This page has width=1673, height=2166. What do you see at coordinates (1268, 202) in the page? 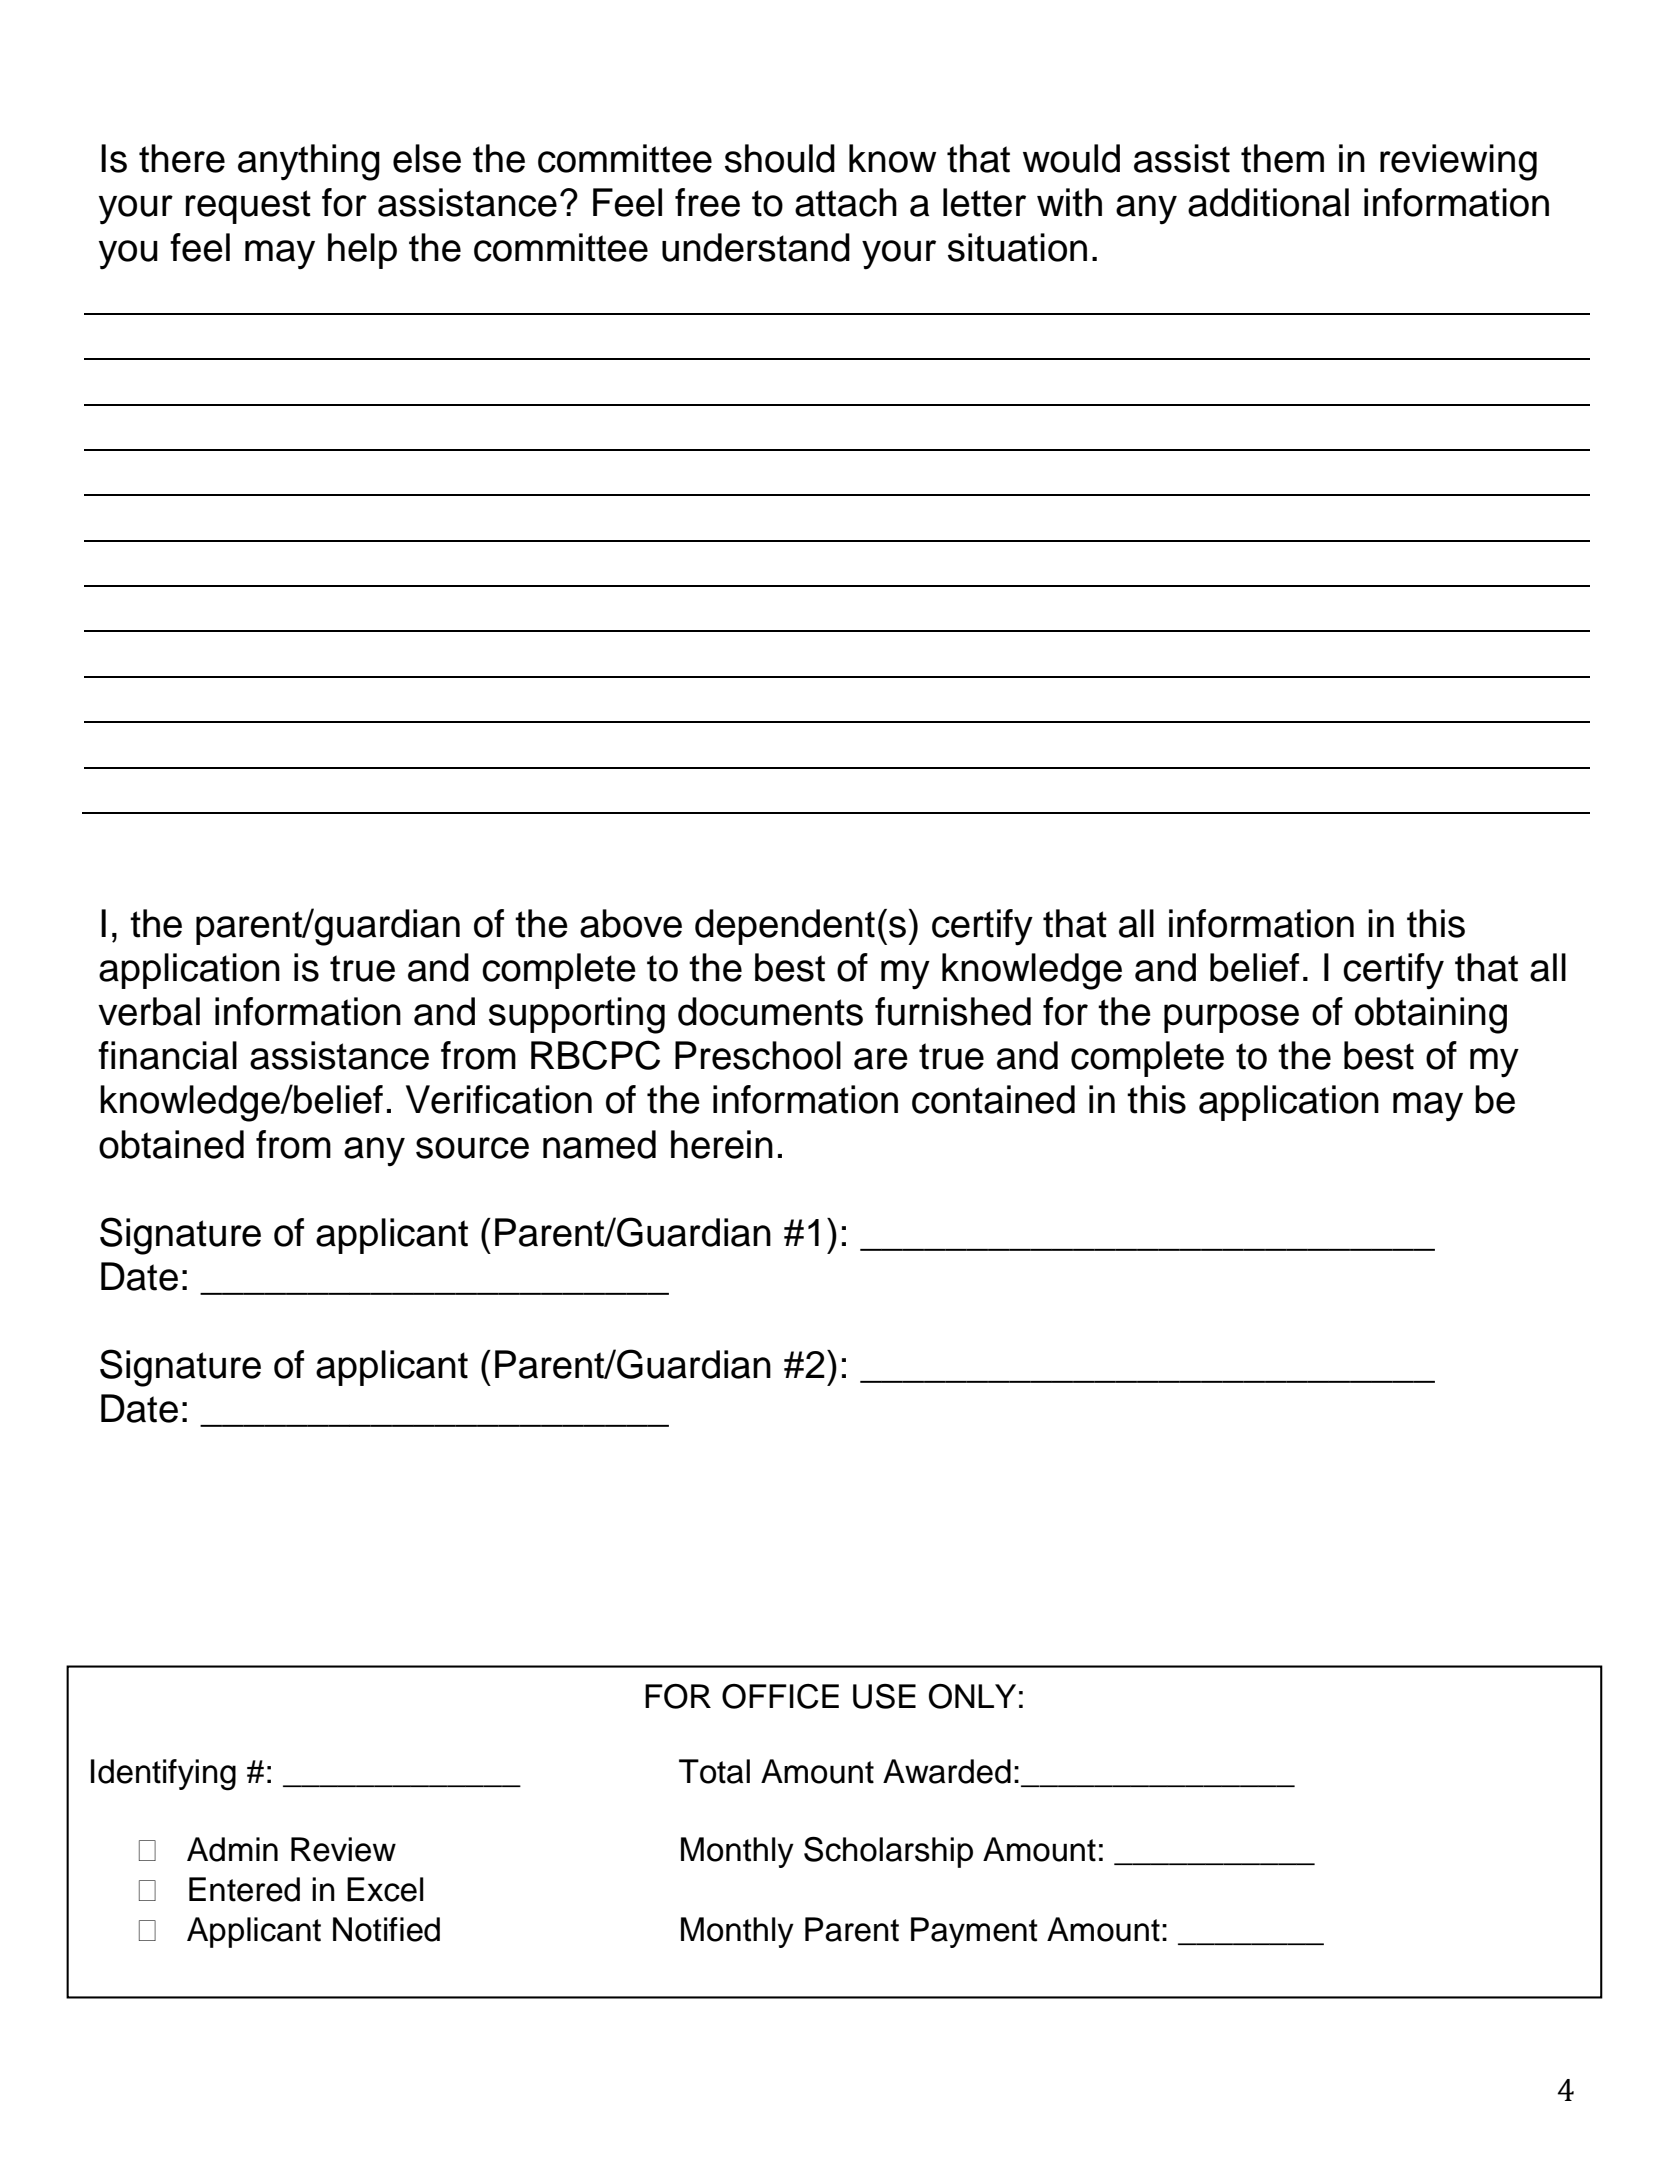
I see `additional` at bounding box center [1268, 202].
